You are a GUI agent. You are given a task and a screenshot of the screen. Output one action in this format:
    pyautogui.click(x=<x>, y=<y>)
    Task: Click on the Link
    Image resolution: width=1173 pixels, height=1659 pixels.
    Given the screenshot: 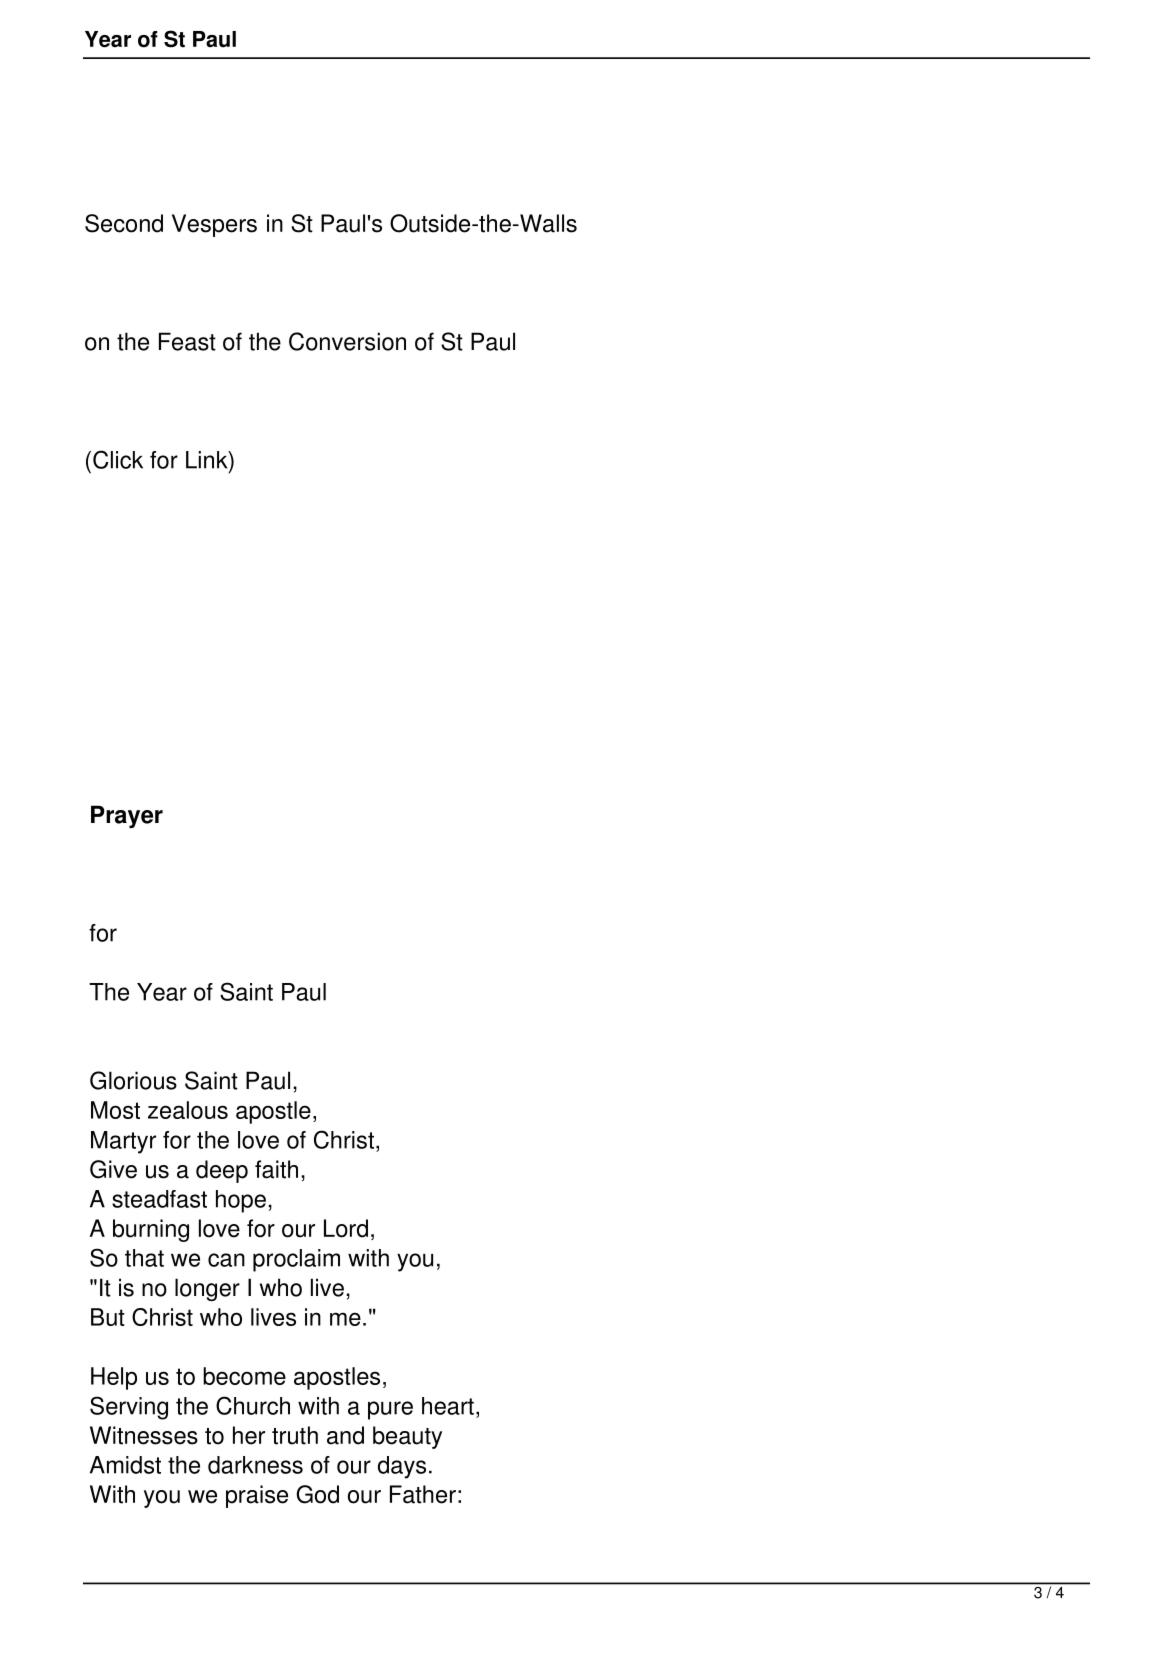 What is the action you would take?
    pyautogui.click(x=208, y=460)
